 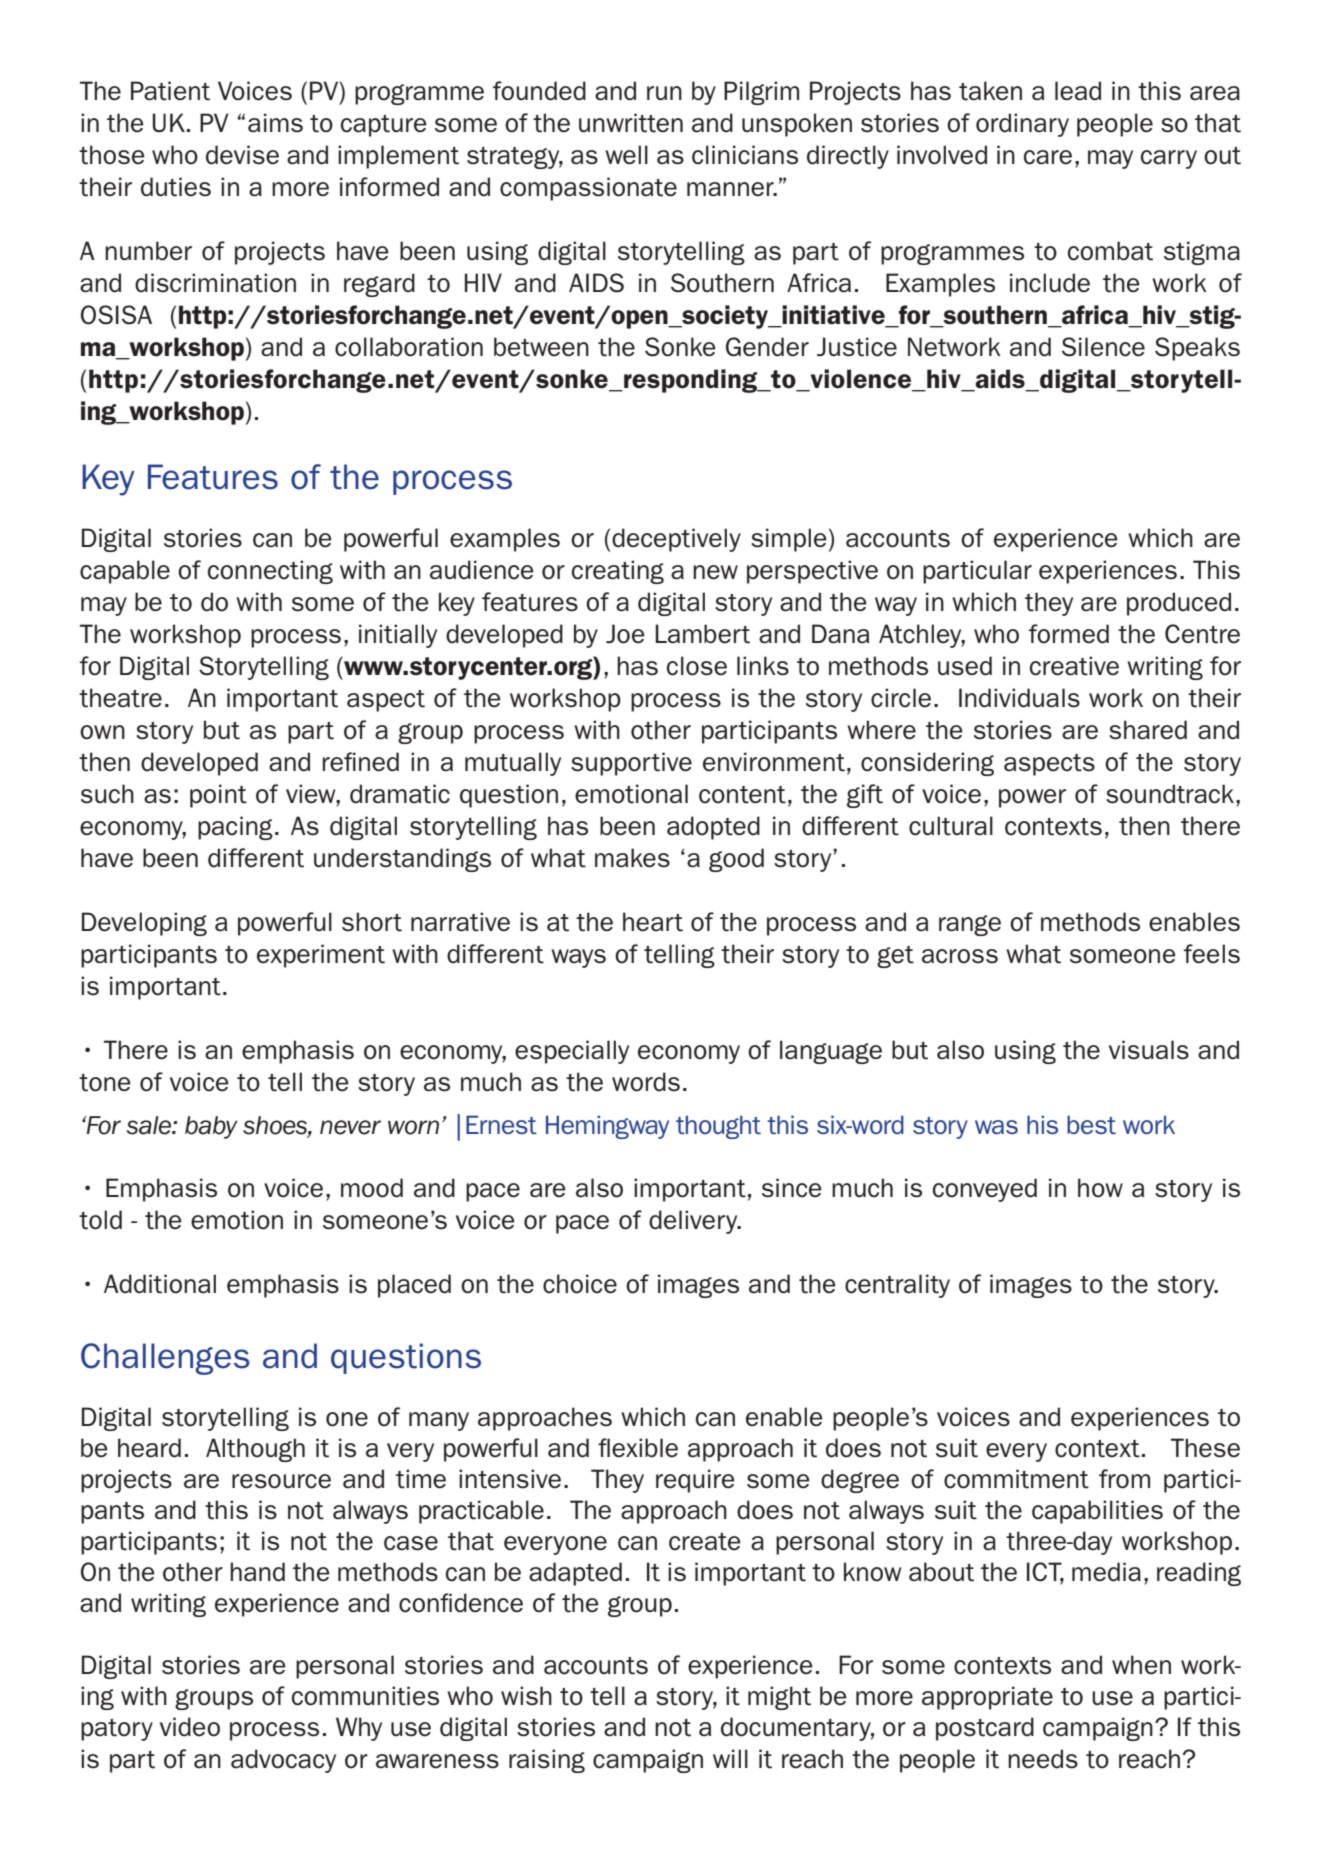 What do you see at coordinates (1100, 1188) in the screenshot?
I see `how` at bounding box center [1100, 1188].
